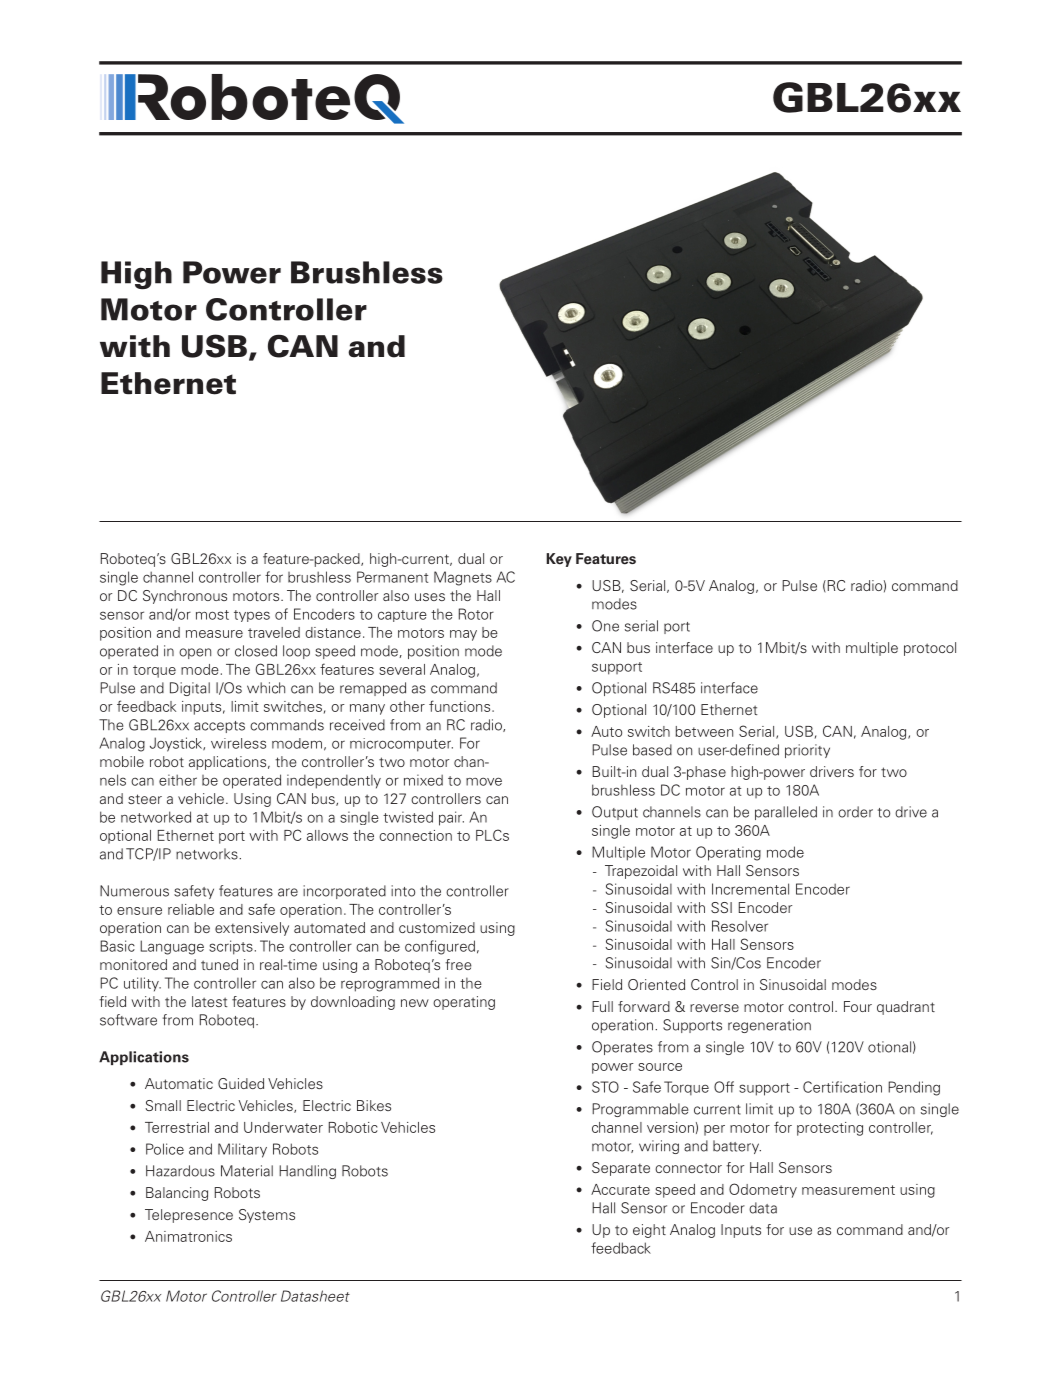 This screenshot has height=1376, width=1046. I want to click on Synchronous, so click(185, 597).
